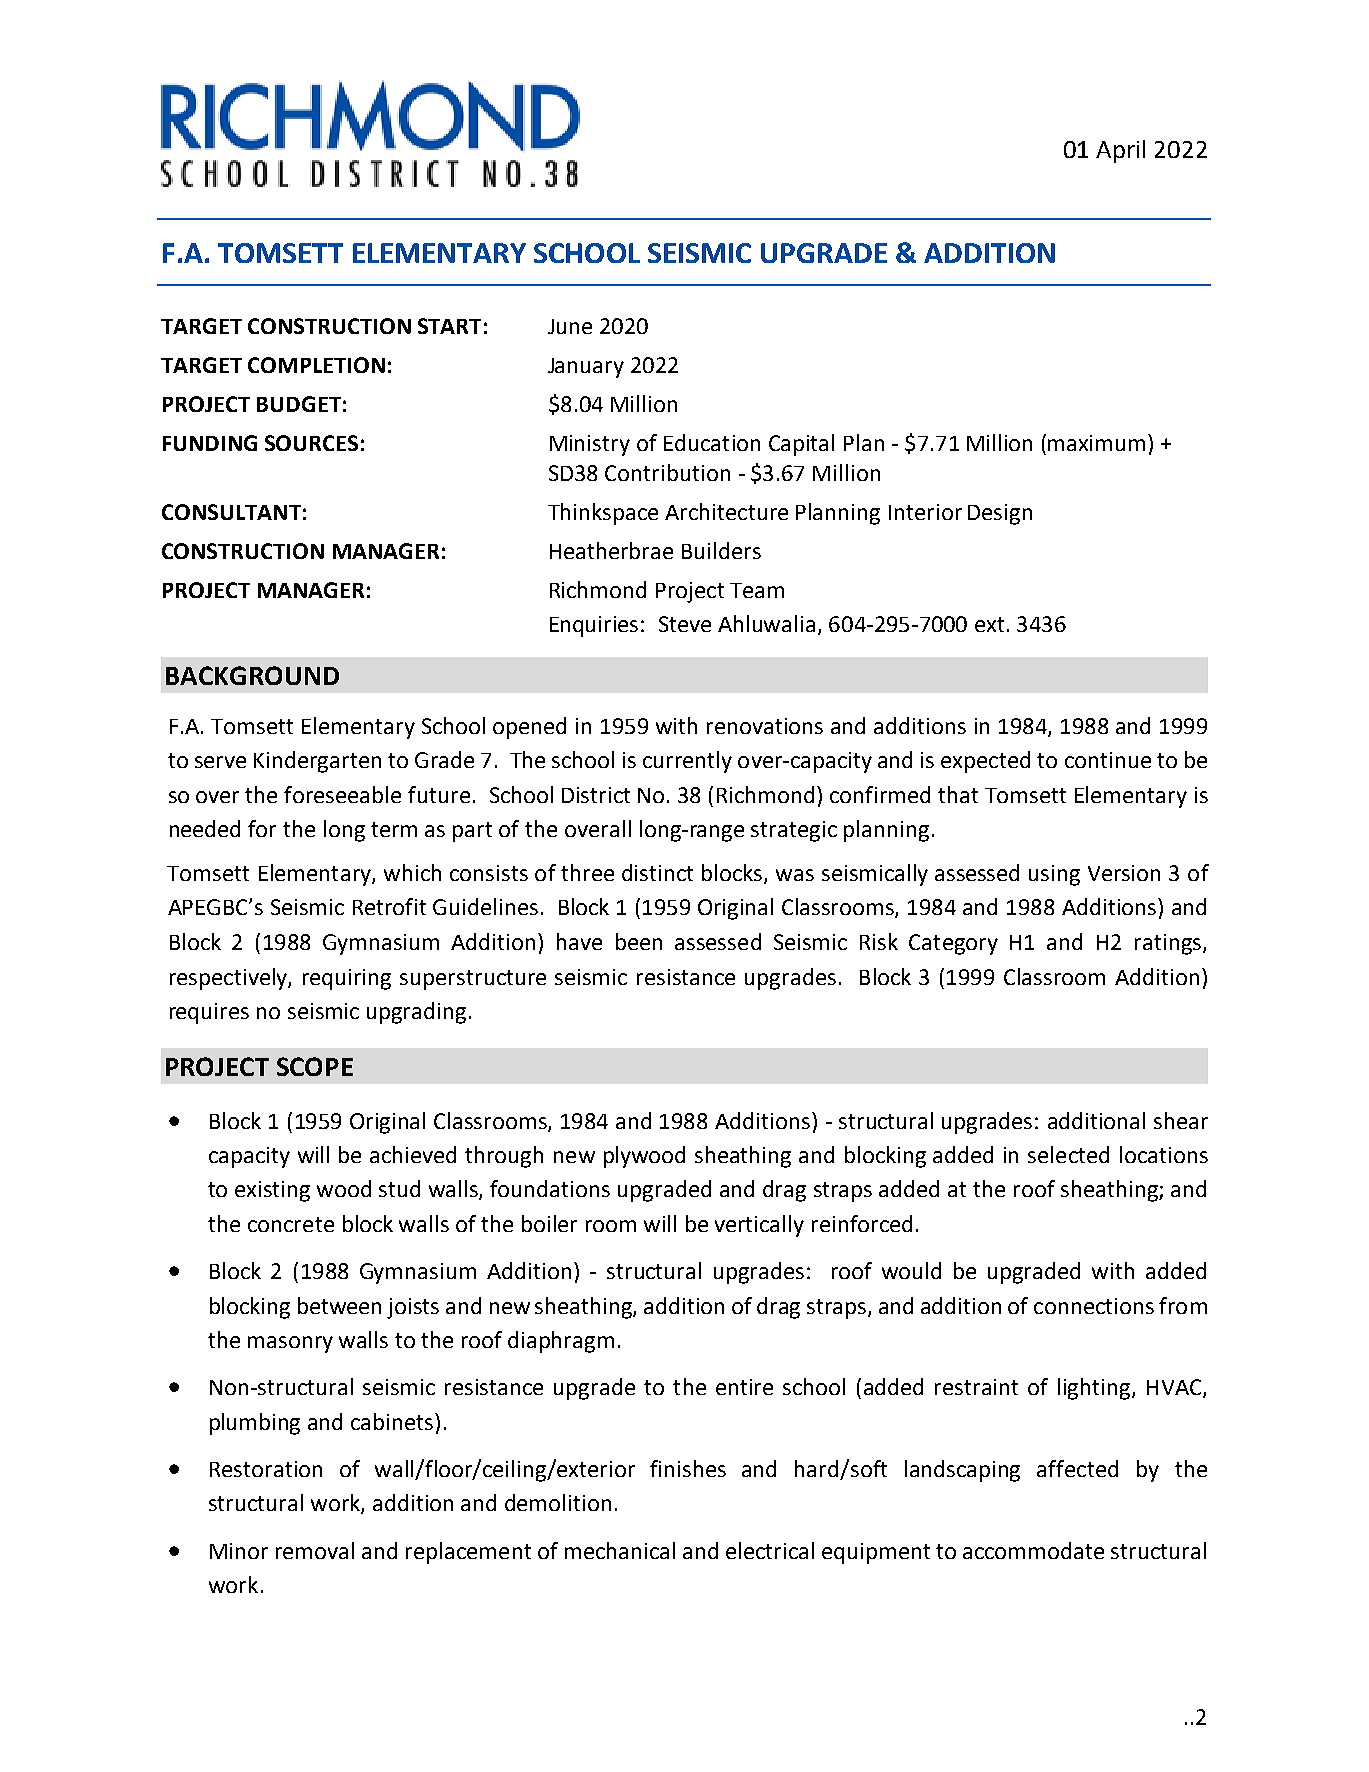 This screenshot has height=1772, width=1369. What do you see at coordinates (657, 872) in the screenshot?
I see `distinct` at bounding box center [657, 872].
